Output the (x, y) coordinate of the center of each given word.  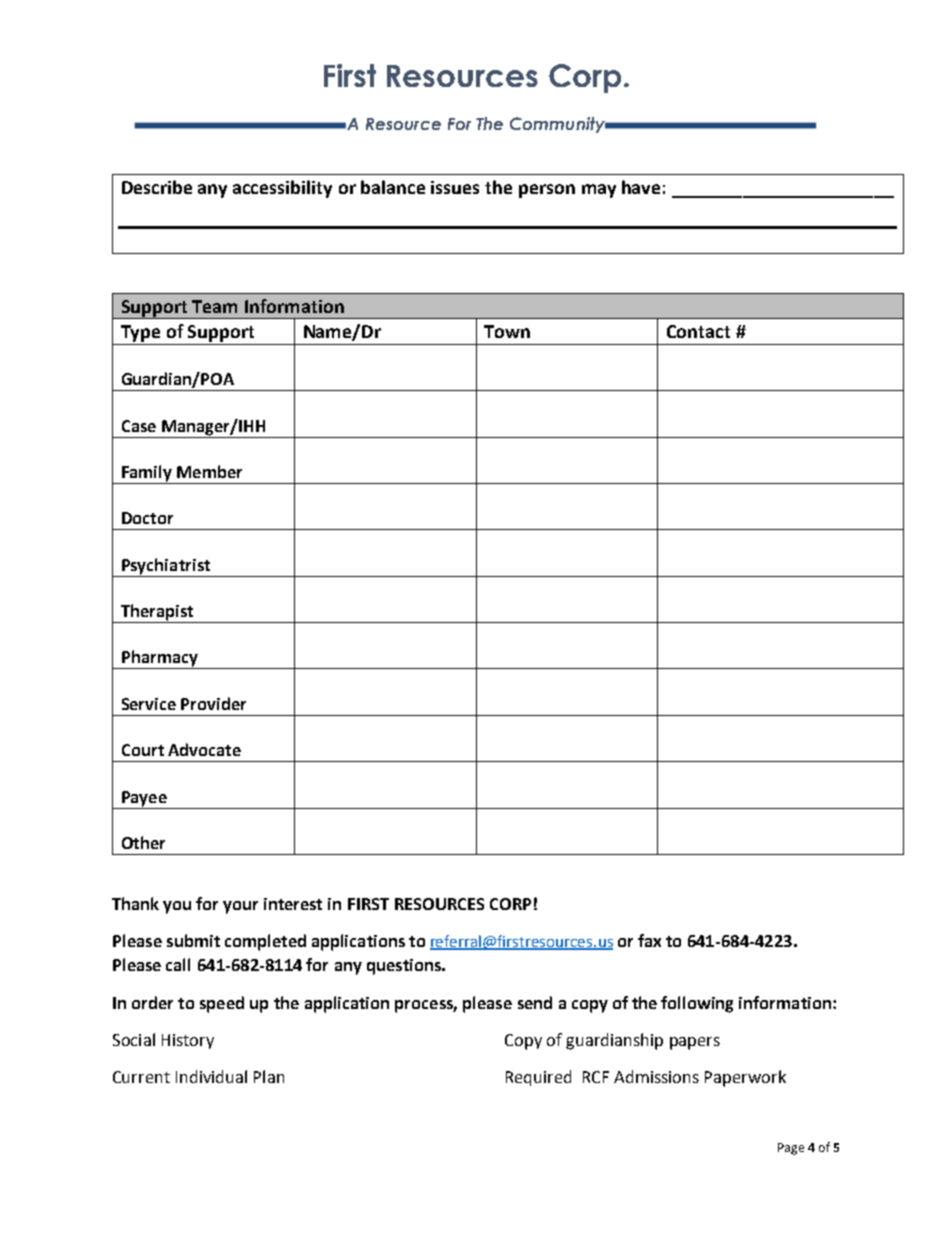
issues (455, 187)
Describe (157, 187)
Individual (211, 1076)
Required (538, 1078)
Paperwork (745, 1078)
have (641, 187)
